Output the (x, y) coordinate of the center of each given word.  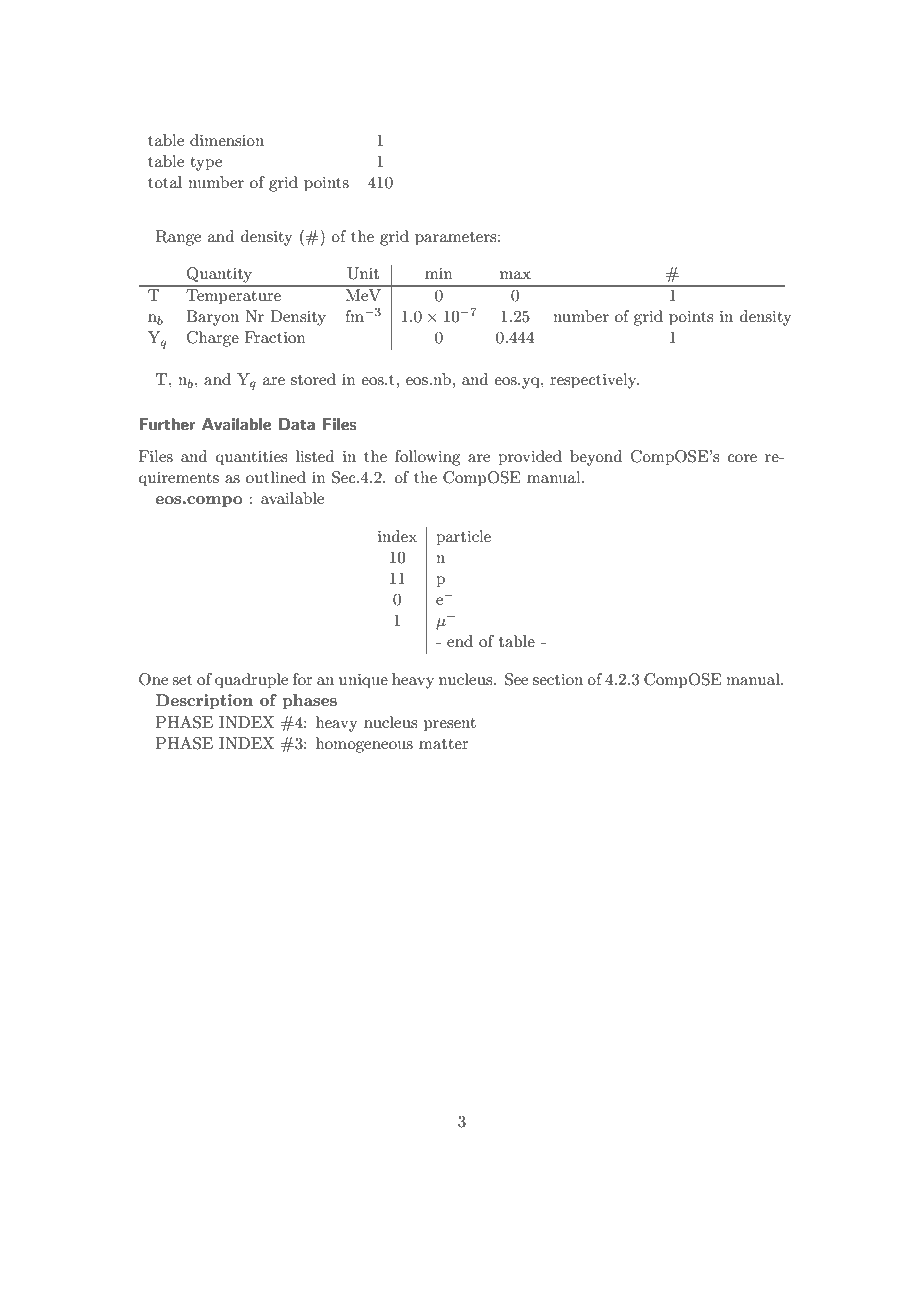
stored (313, 379)
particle (463, 538)
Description (204, 702)
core (742, 458)
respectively (594, 381)
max (515, 275)
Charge (213, 339)
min (439, 273)
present (450, 725)
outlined (276, 477)
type (206, 164)
